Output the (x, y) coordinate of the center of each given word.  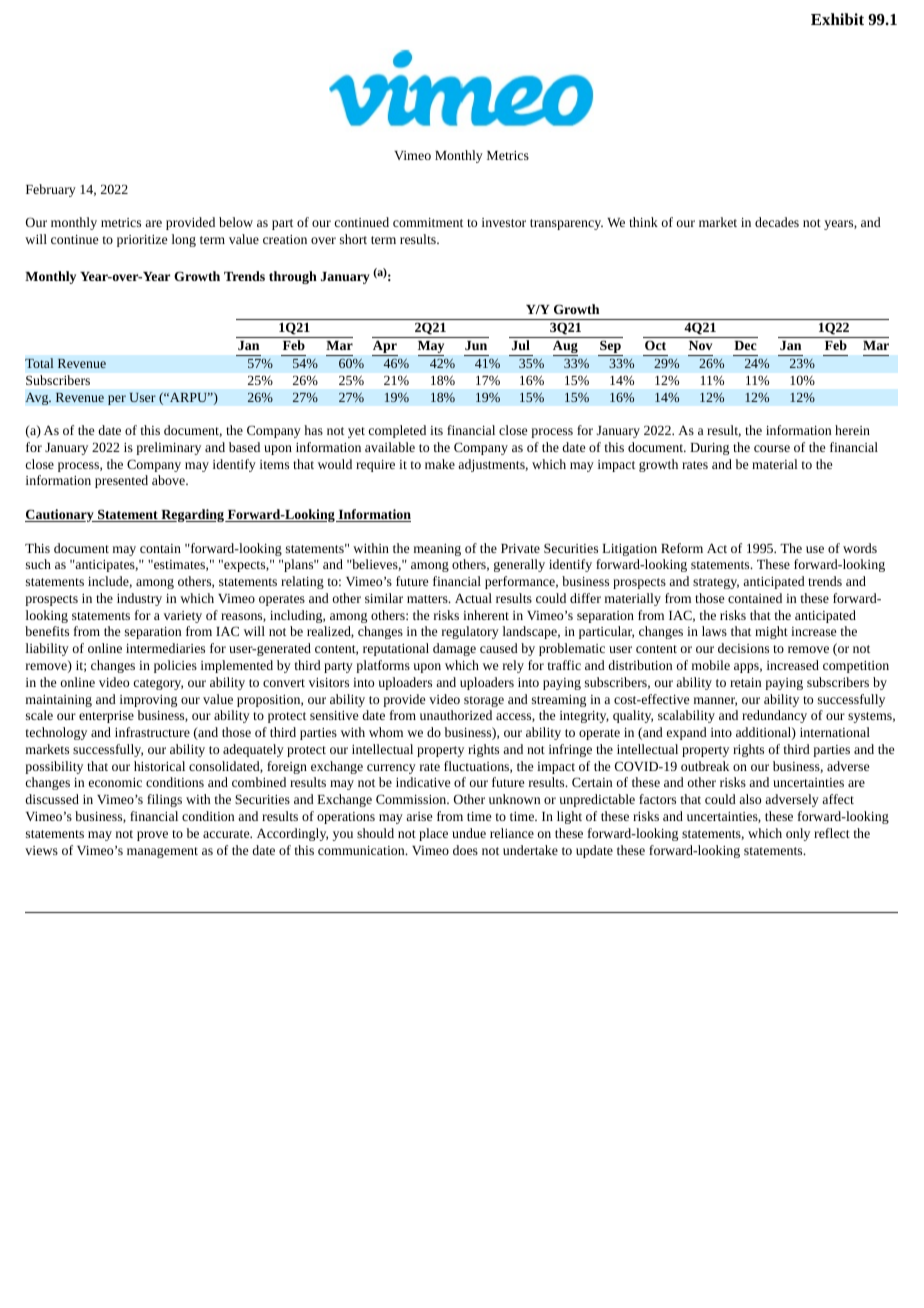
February (51, 190)
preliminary (168, 448)
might (771, 632)
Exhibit (837, 19)
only (798, 834)
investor (504, 222)
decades (777, 222)
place (433, 834)
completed (397, 431)
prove (152, 836)
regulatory (470, 632)
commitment (428, 222)
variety (183, 617)
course (772, 448)
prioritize (142, 241)
